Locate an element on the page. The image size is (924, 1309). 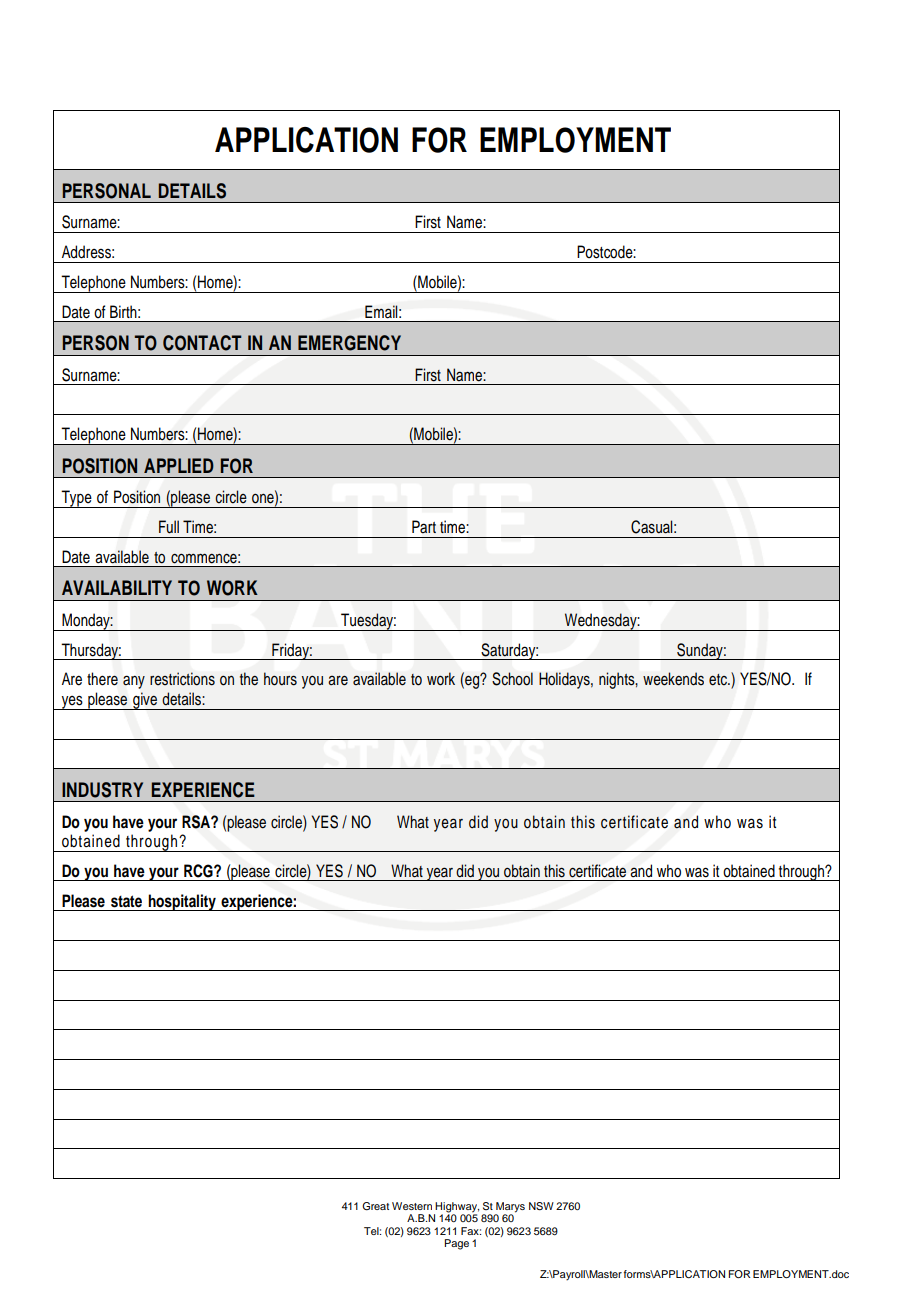
Marys is located at coordinates (510, 1207).
